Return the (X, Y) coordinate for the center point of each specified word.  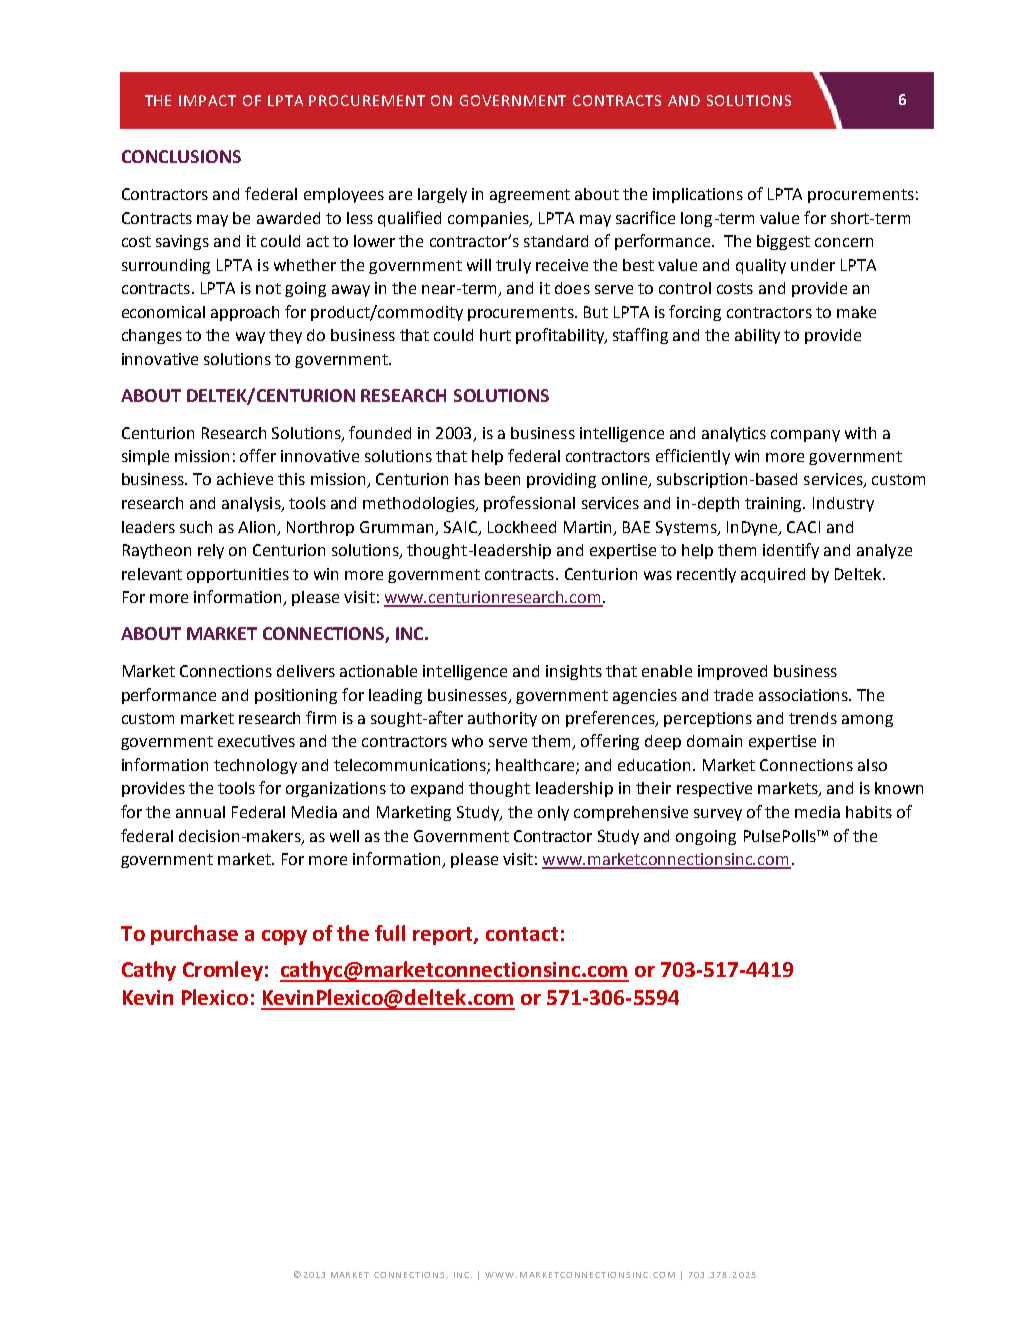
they (285, 336)
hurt (495, 335)
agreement (530, 196)
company (805, 436)
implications (698, 195)
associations (805, 695)
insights (574, 672)
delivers (306, 671)
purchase (194, 935)
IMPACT (207, 100)
